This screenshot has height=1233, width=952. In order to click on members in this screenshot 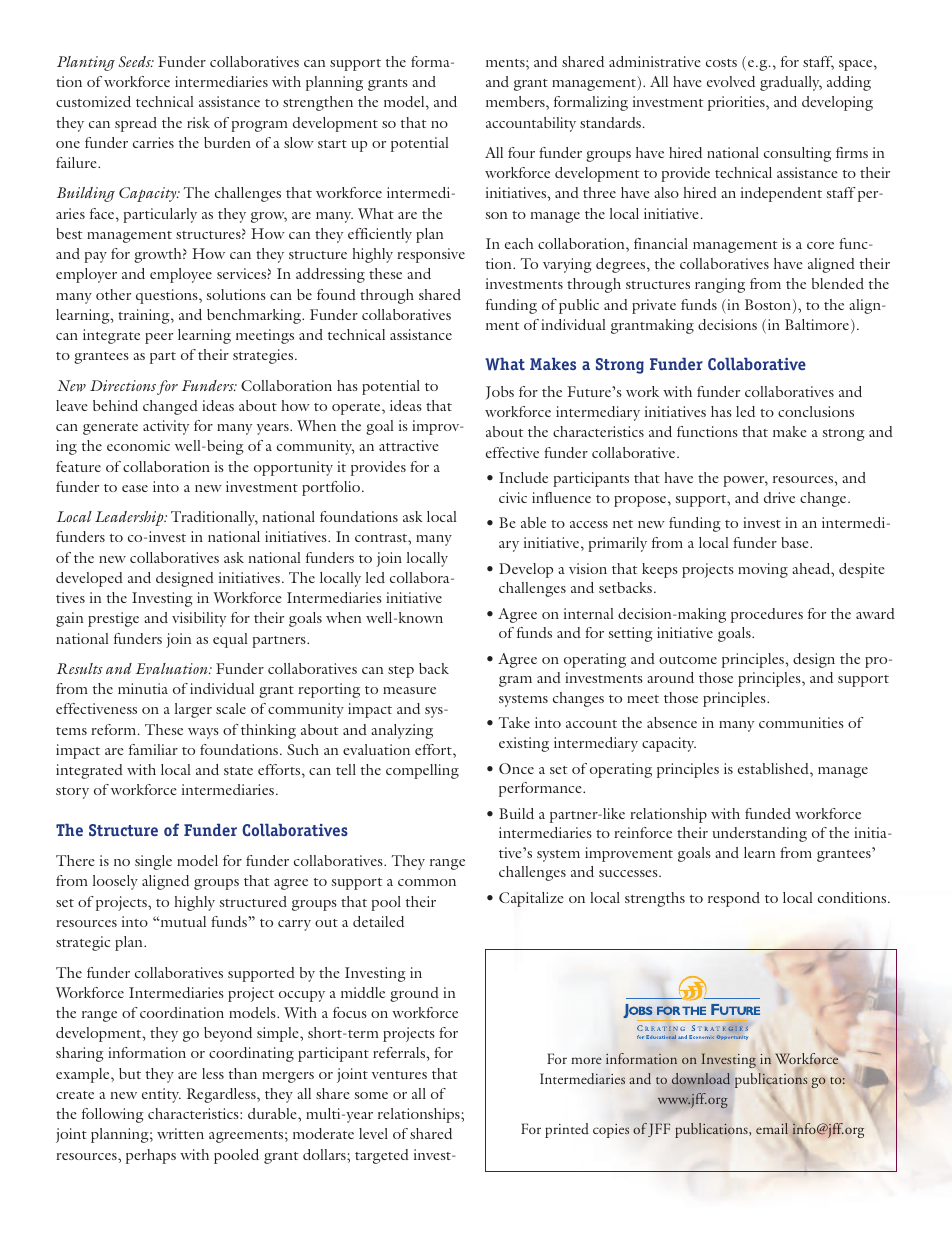, I will do `click(516, 101)`.
